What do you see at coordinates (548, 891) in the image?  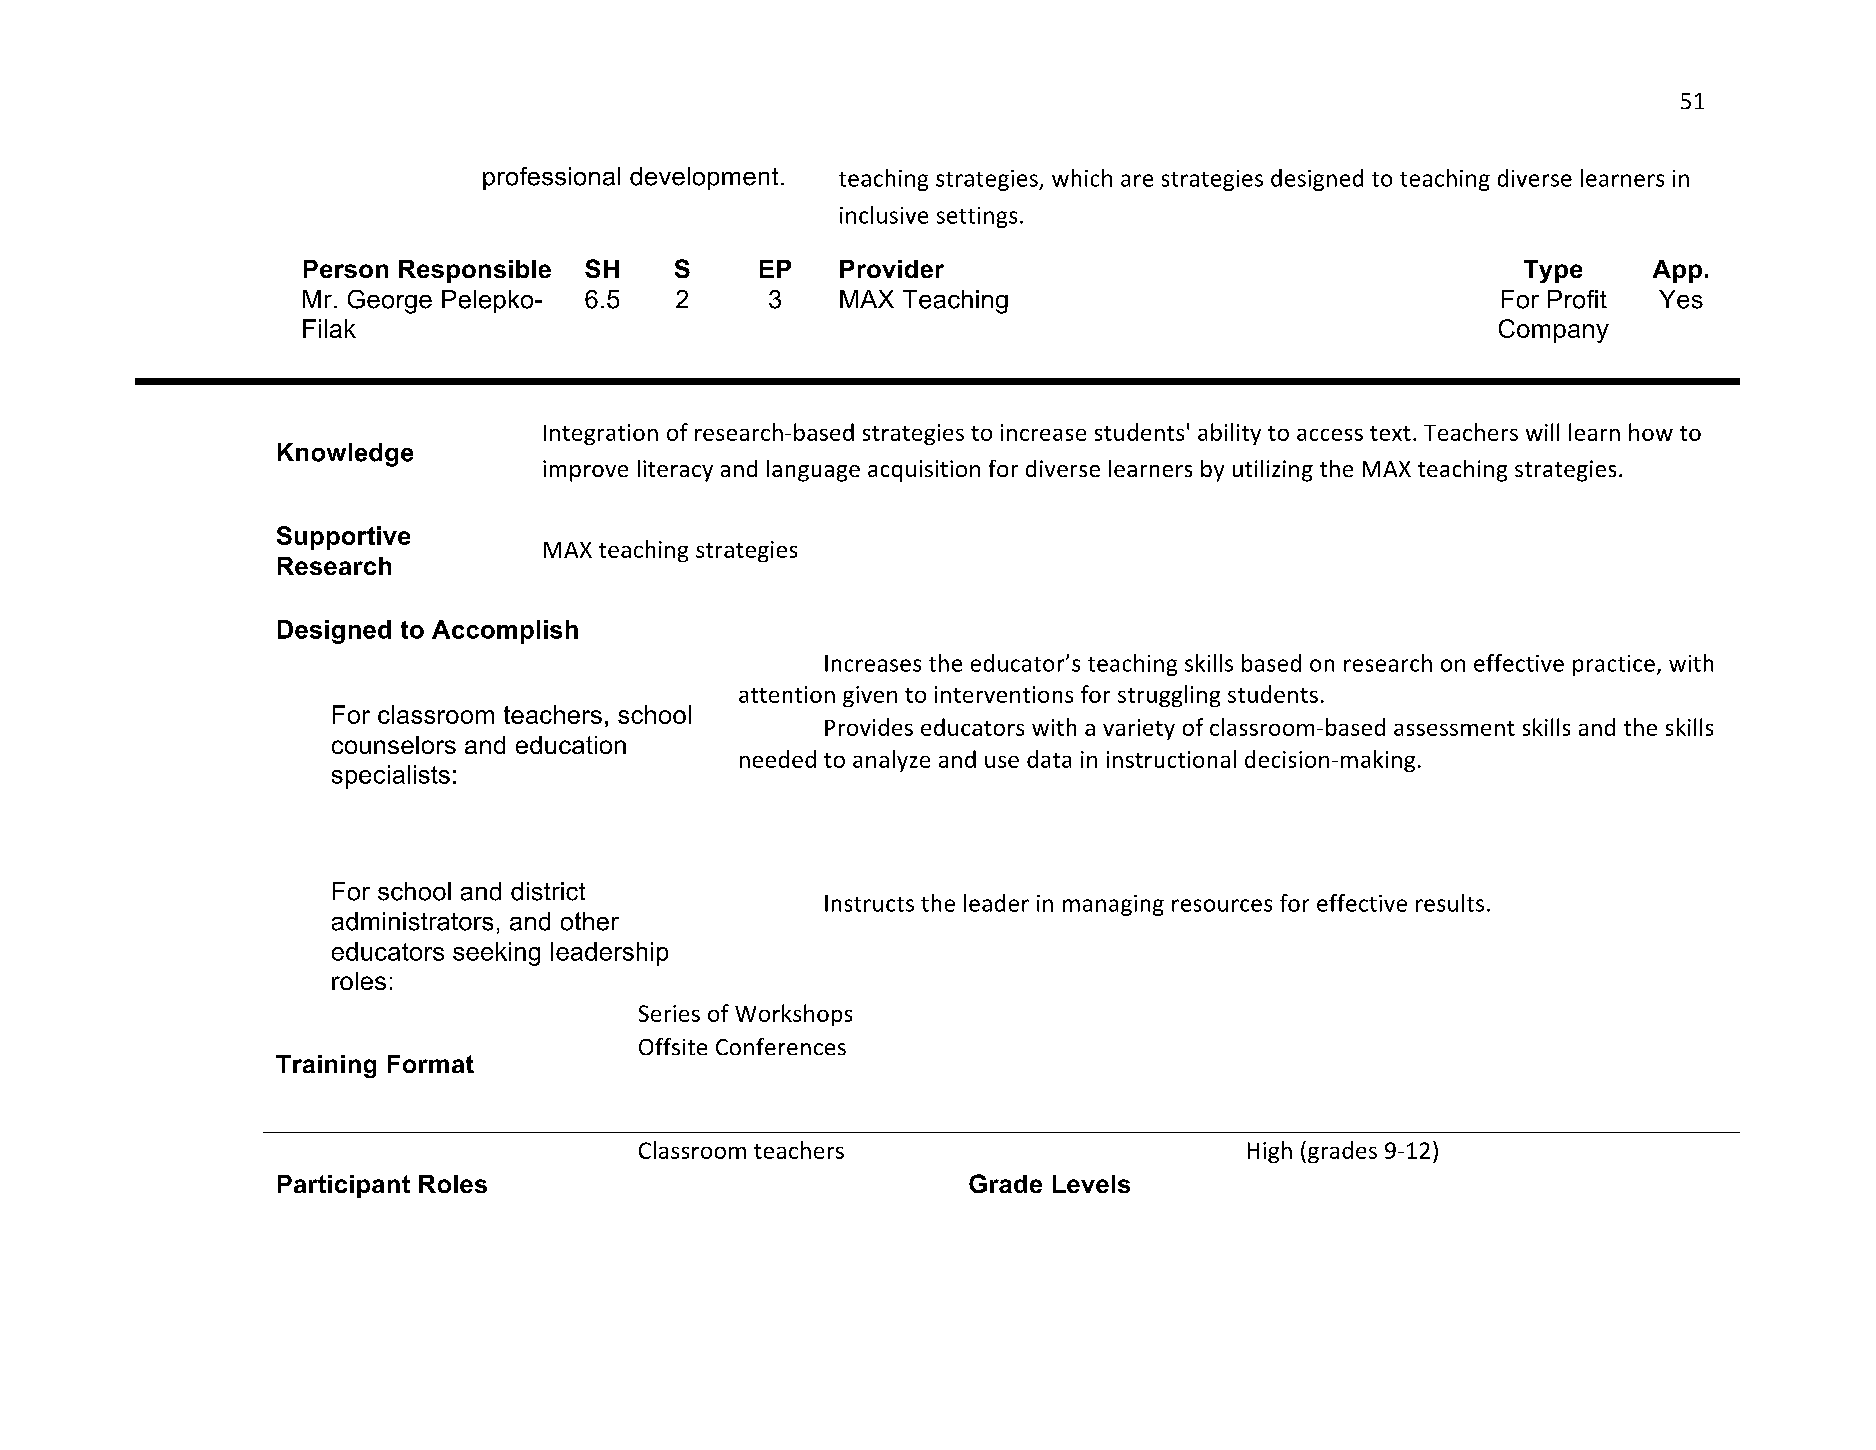 I see `district` at bounding box center [548, 891].
